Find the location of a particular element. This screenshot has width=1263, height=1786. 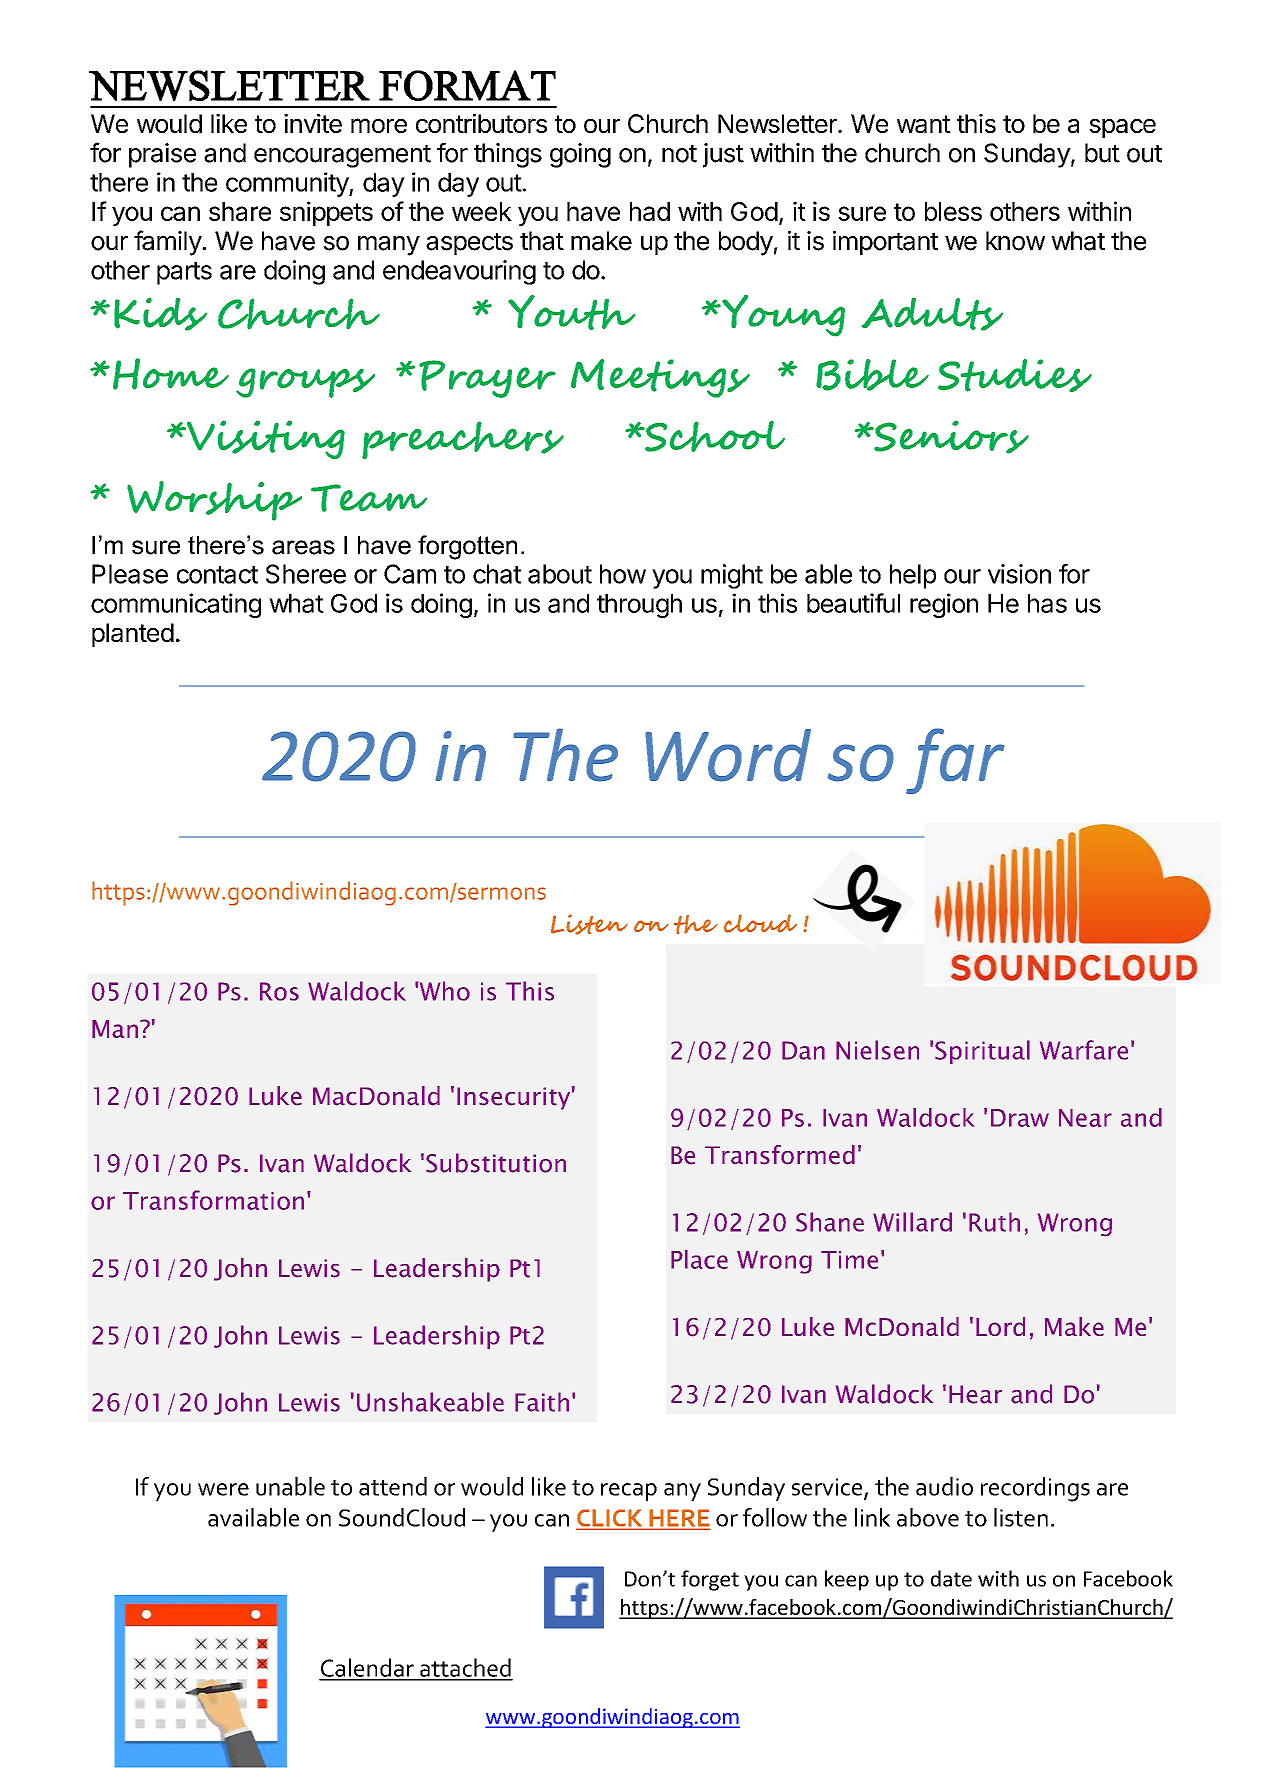

contact is located at coordinates (217, 575).
